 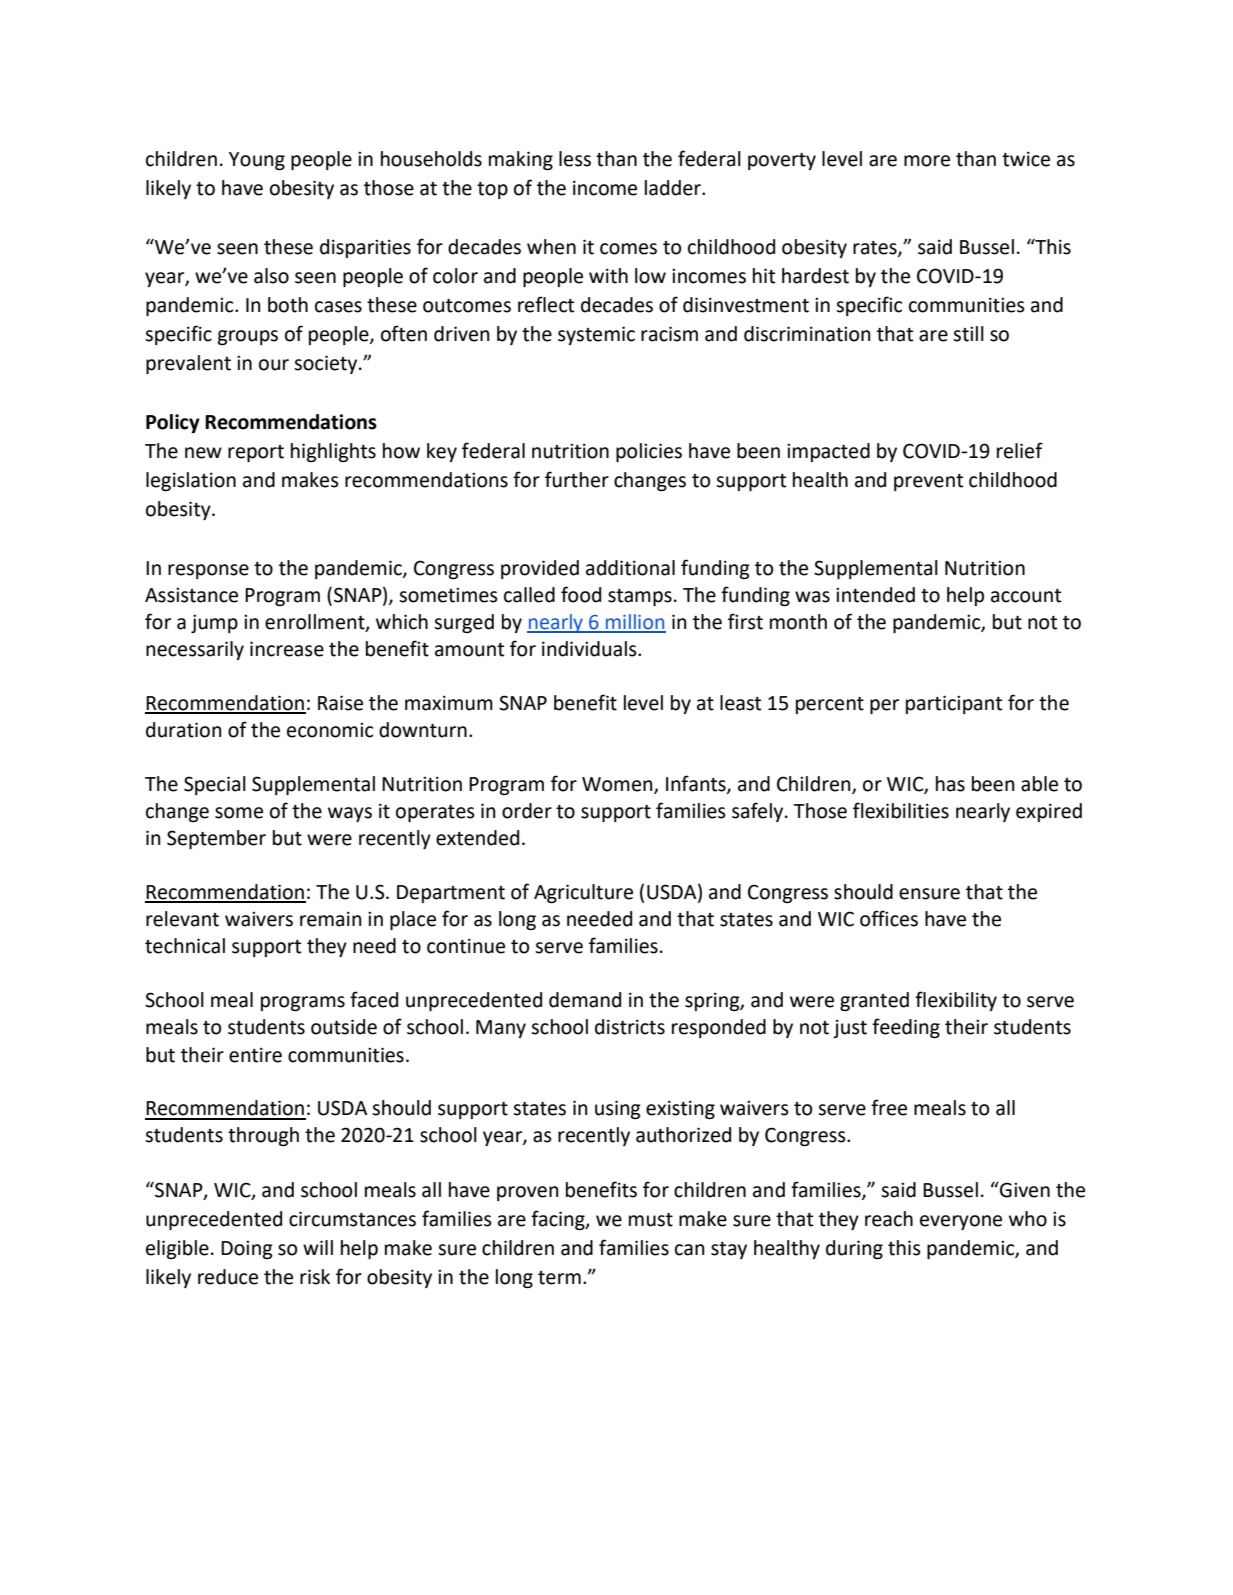 I want to click on prevent, so click(x=928, y=482).
